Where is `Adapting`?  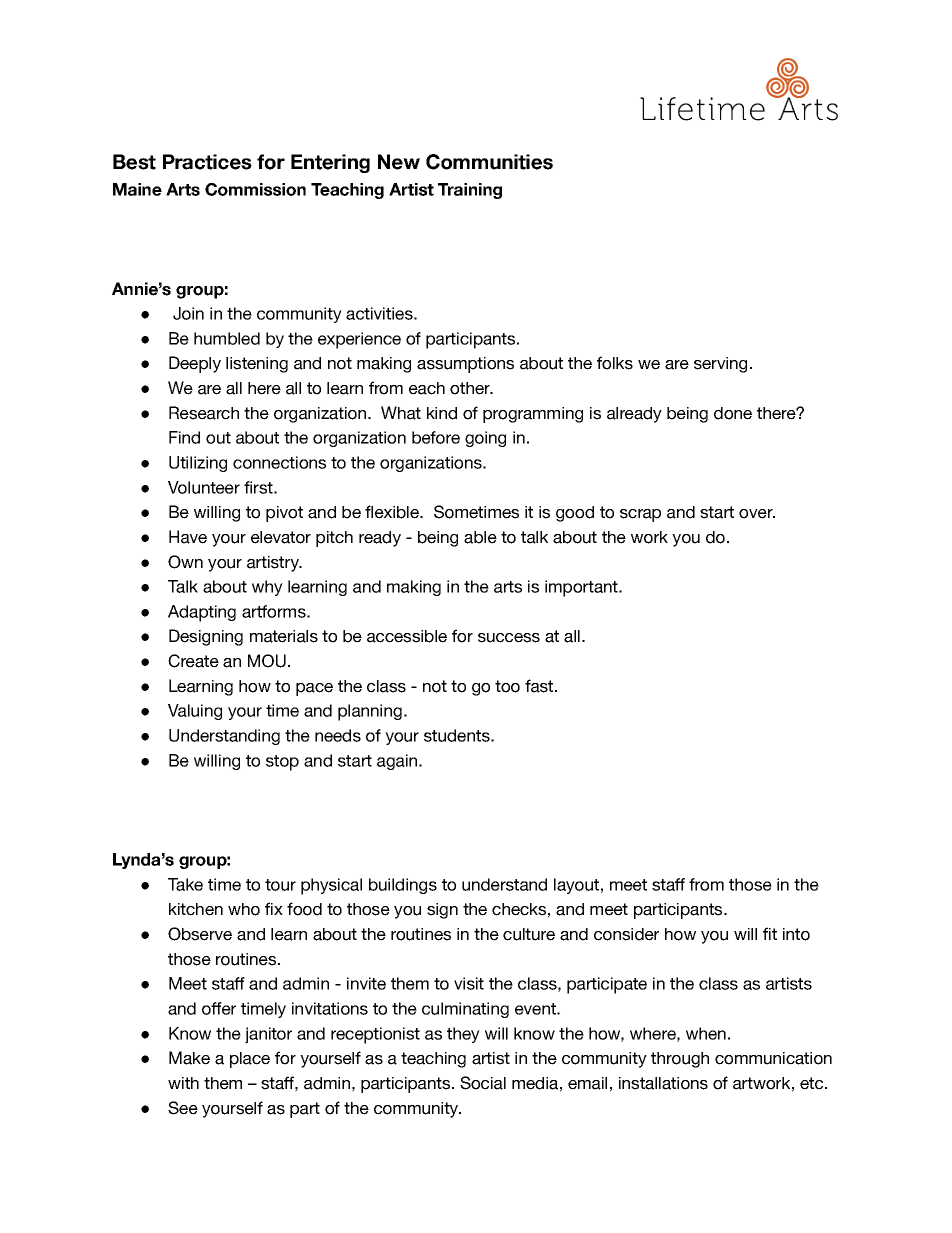 Adapting is located at coordinates (202, 613).
